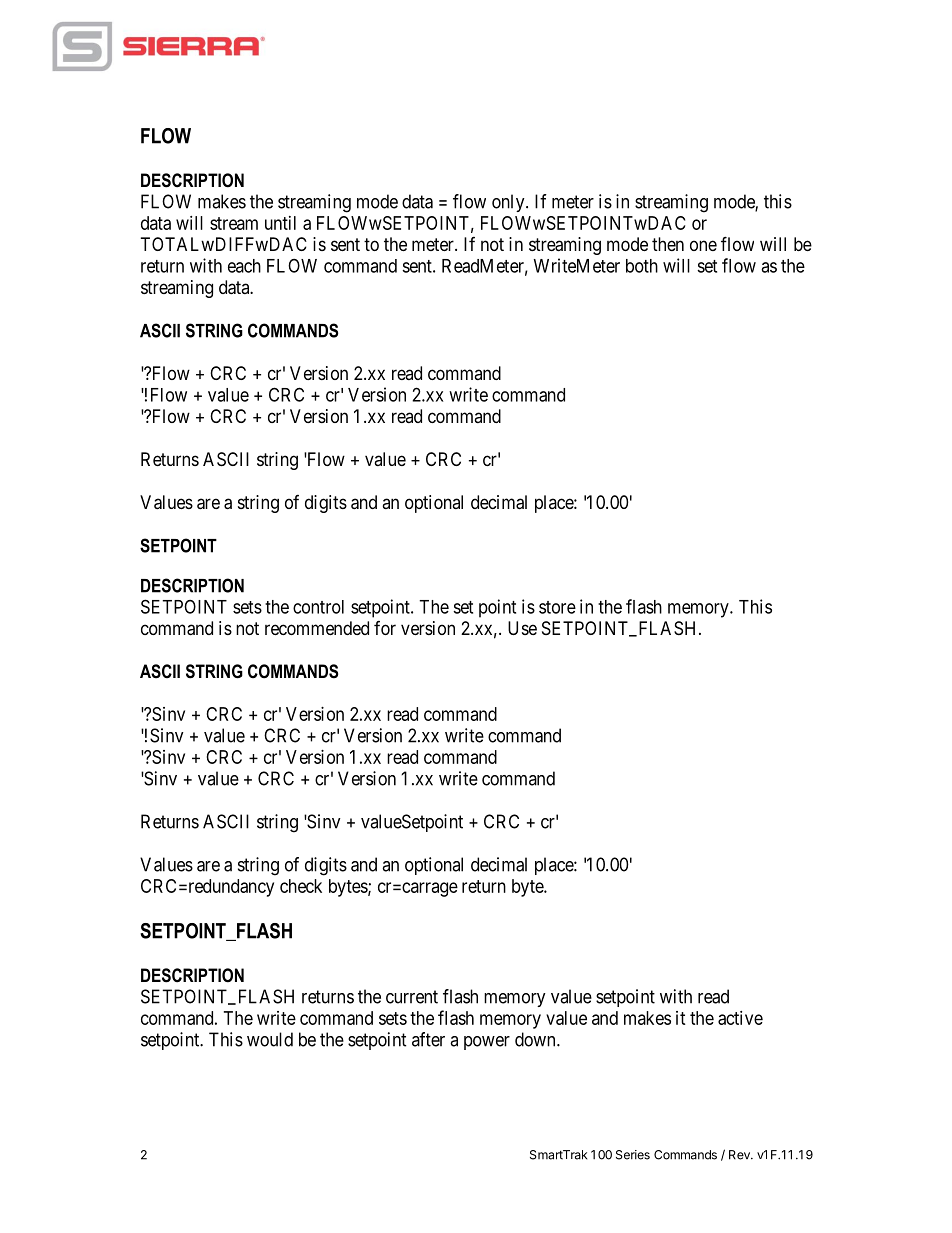 The image size is (952, 1233). What do you see at coordinates (280, 223) in the document?
I see `until` at bounding box center [280, 223].
